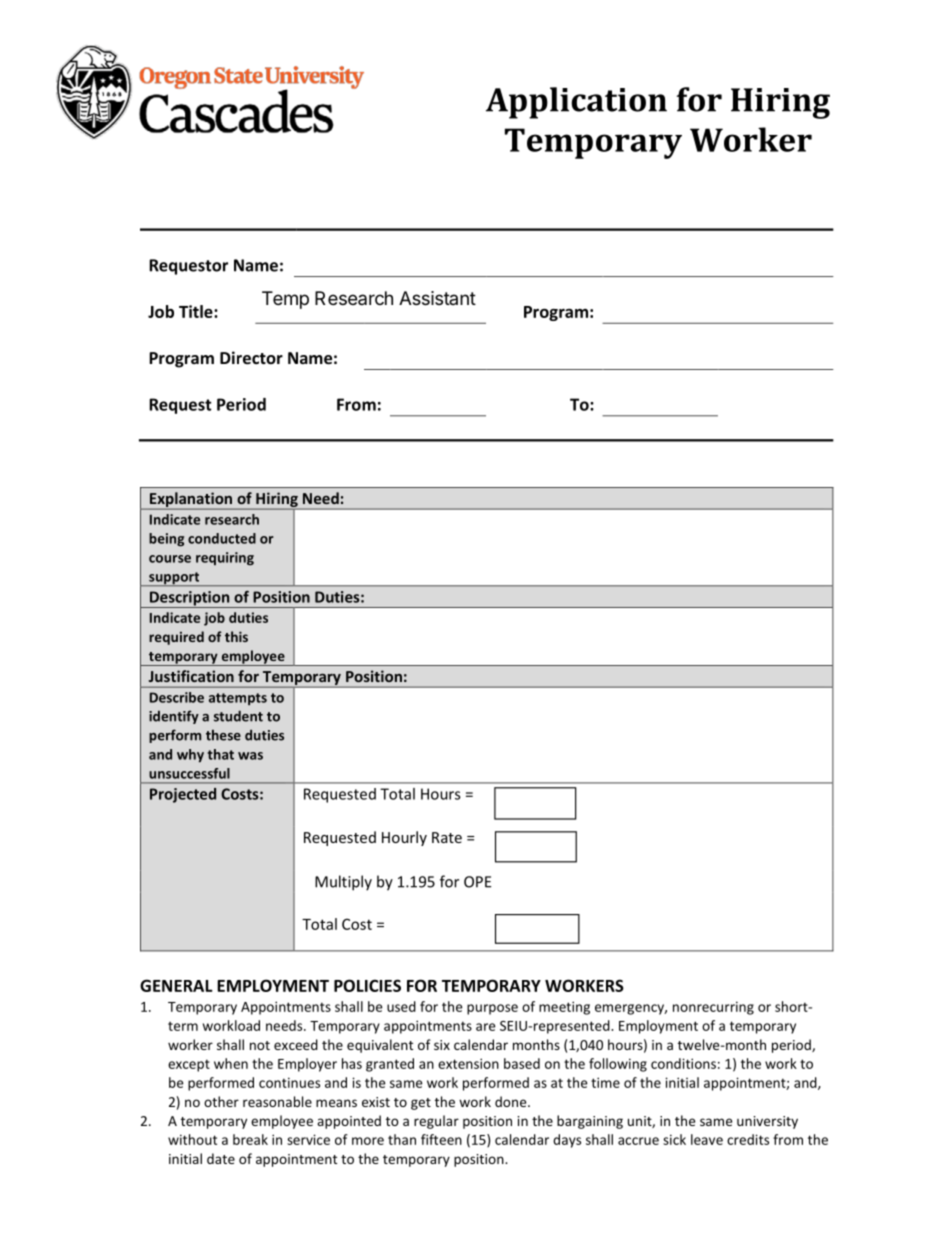  I want to click on leave, so click(707, 1139).
